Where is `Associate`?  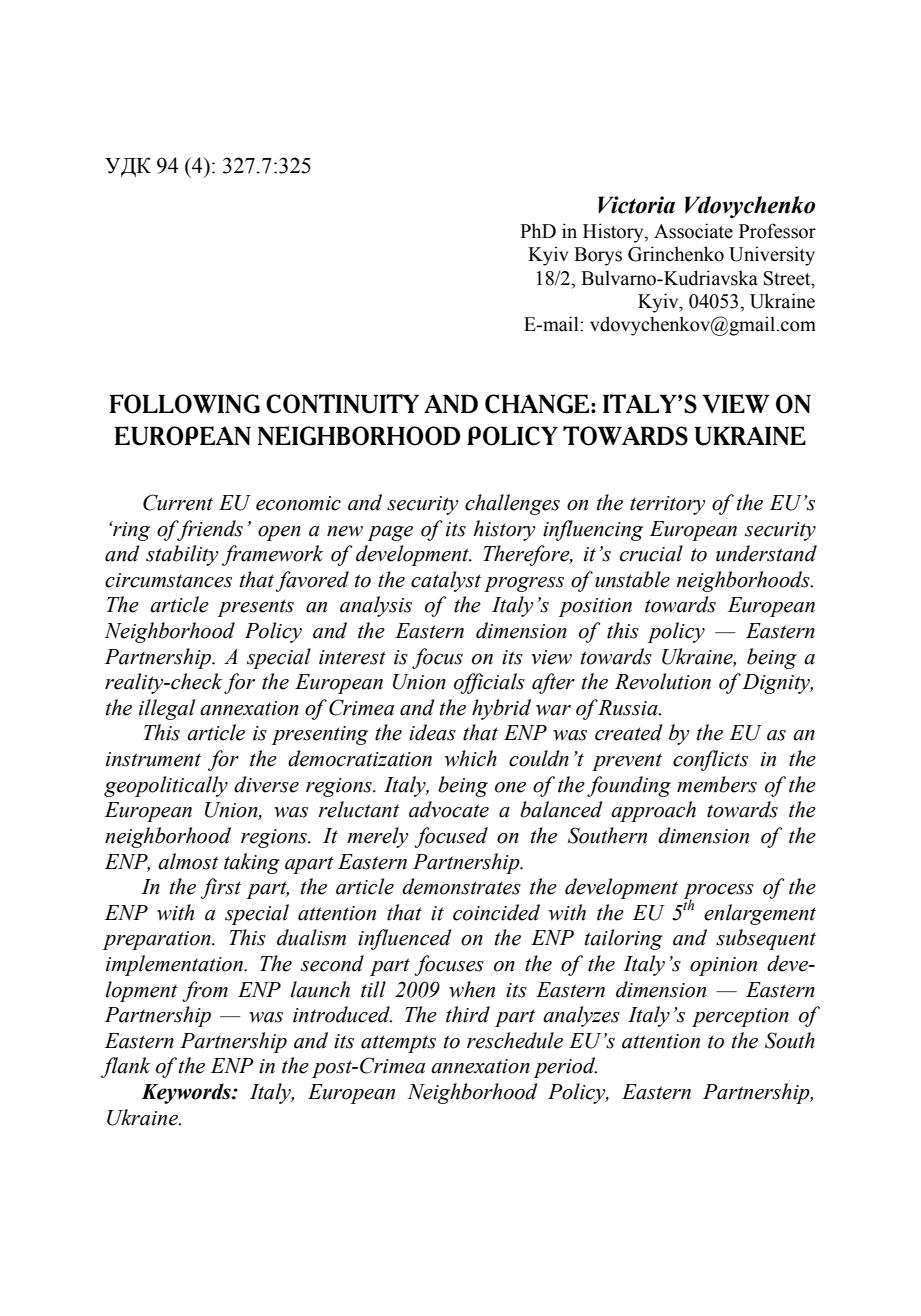
Associate is located at coordinates (693, 231).
